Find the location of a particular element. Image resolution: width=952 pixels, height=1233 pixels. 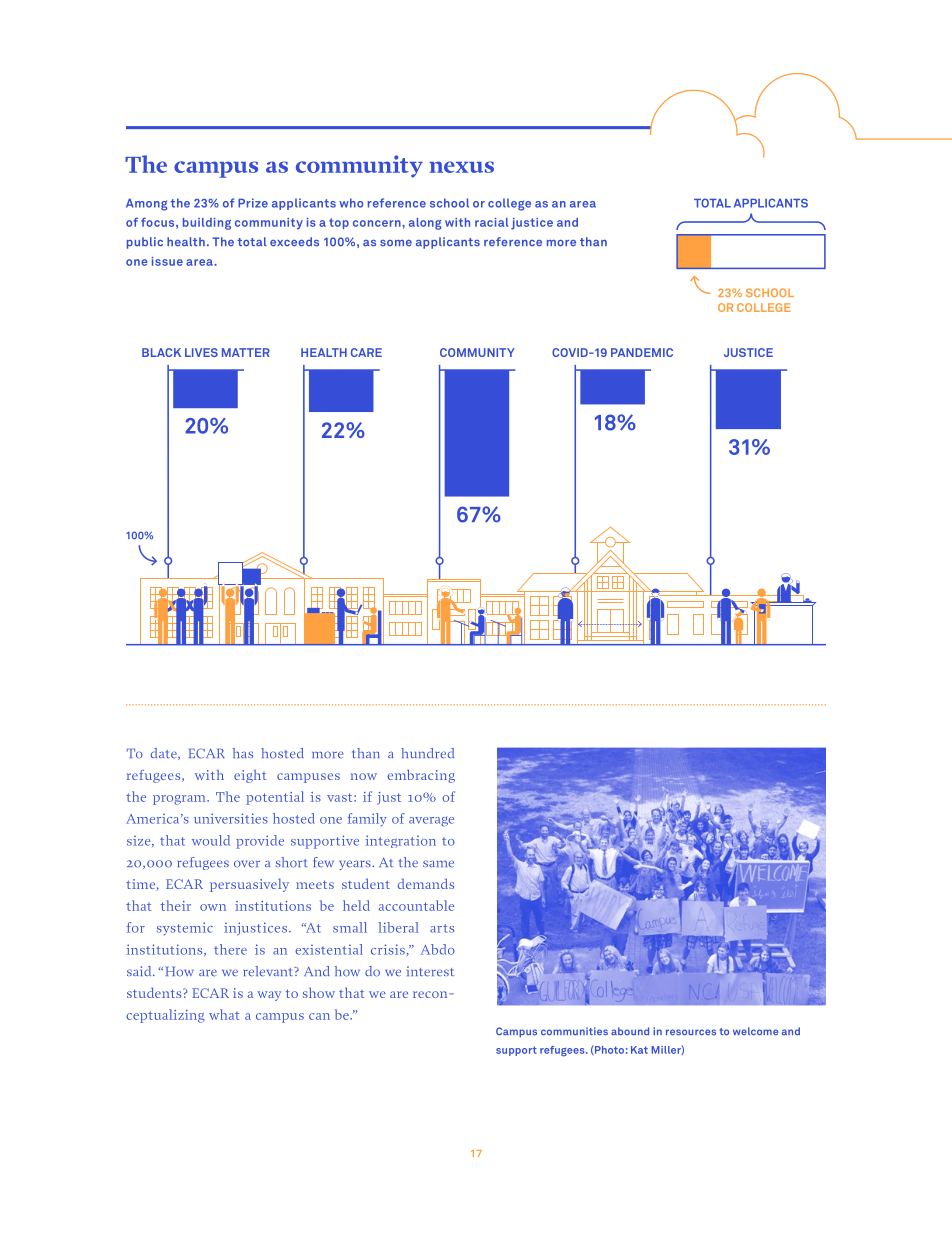

nexus is located at coordinates (462, 167).
